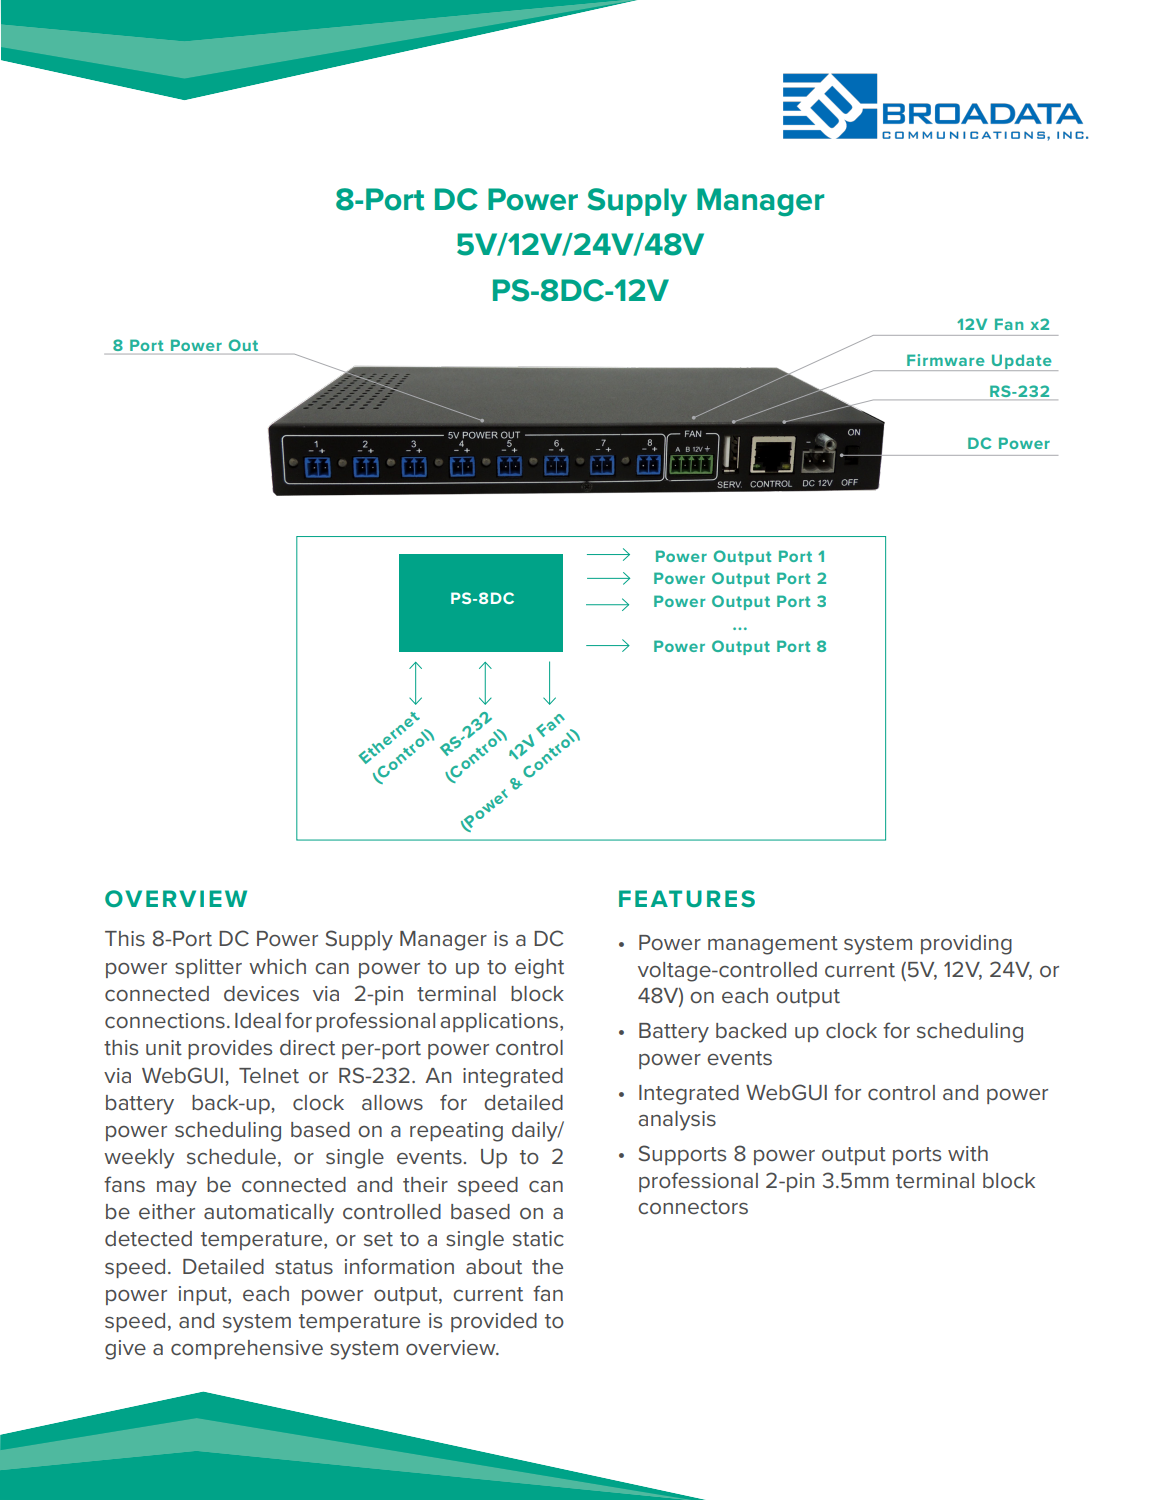  I want to click on providing, so click(966, 945).
